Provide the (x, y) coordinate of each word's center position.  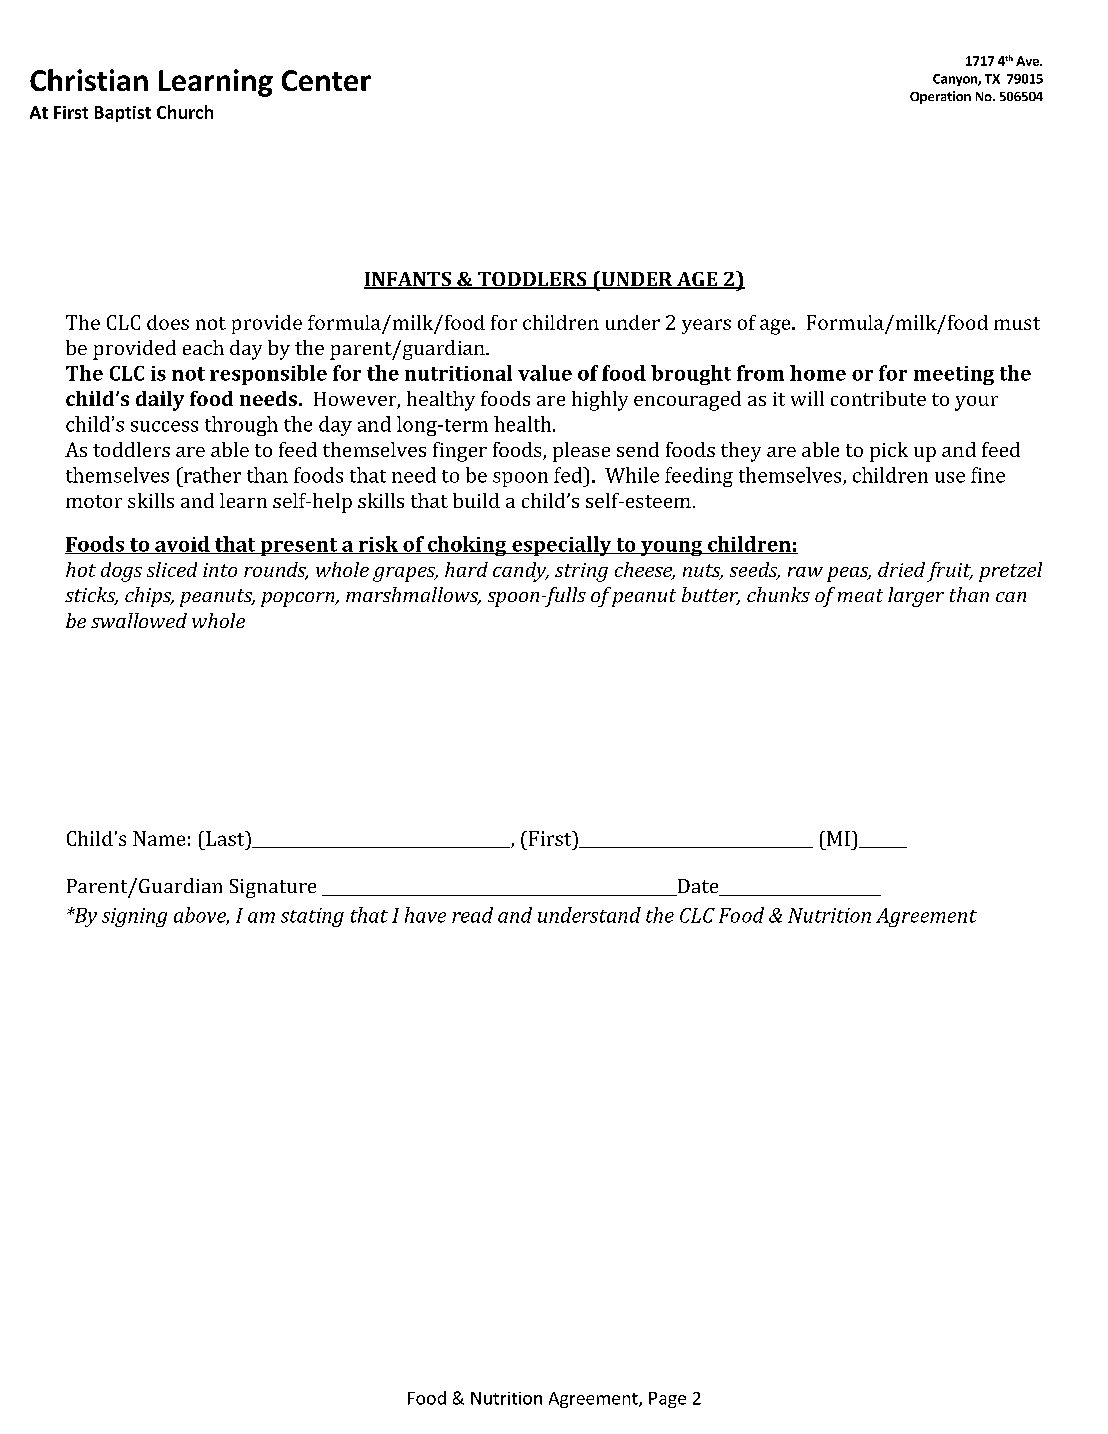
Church (185, 112)
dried (901, 569)
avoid (182, 545)
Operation (940, 97)
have (425, 915)
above (201, 916)
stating (312, 917)
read (472, 915)
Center (326, 80)
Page (667, 1400)
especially (562, 546)
